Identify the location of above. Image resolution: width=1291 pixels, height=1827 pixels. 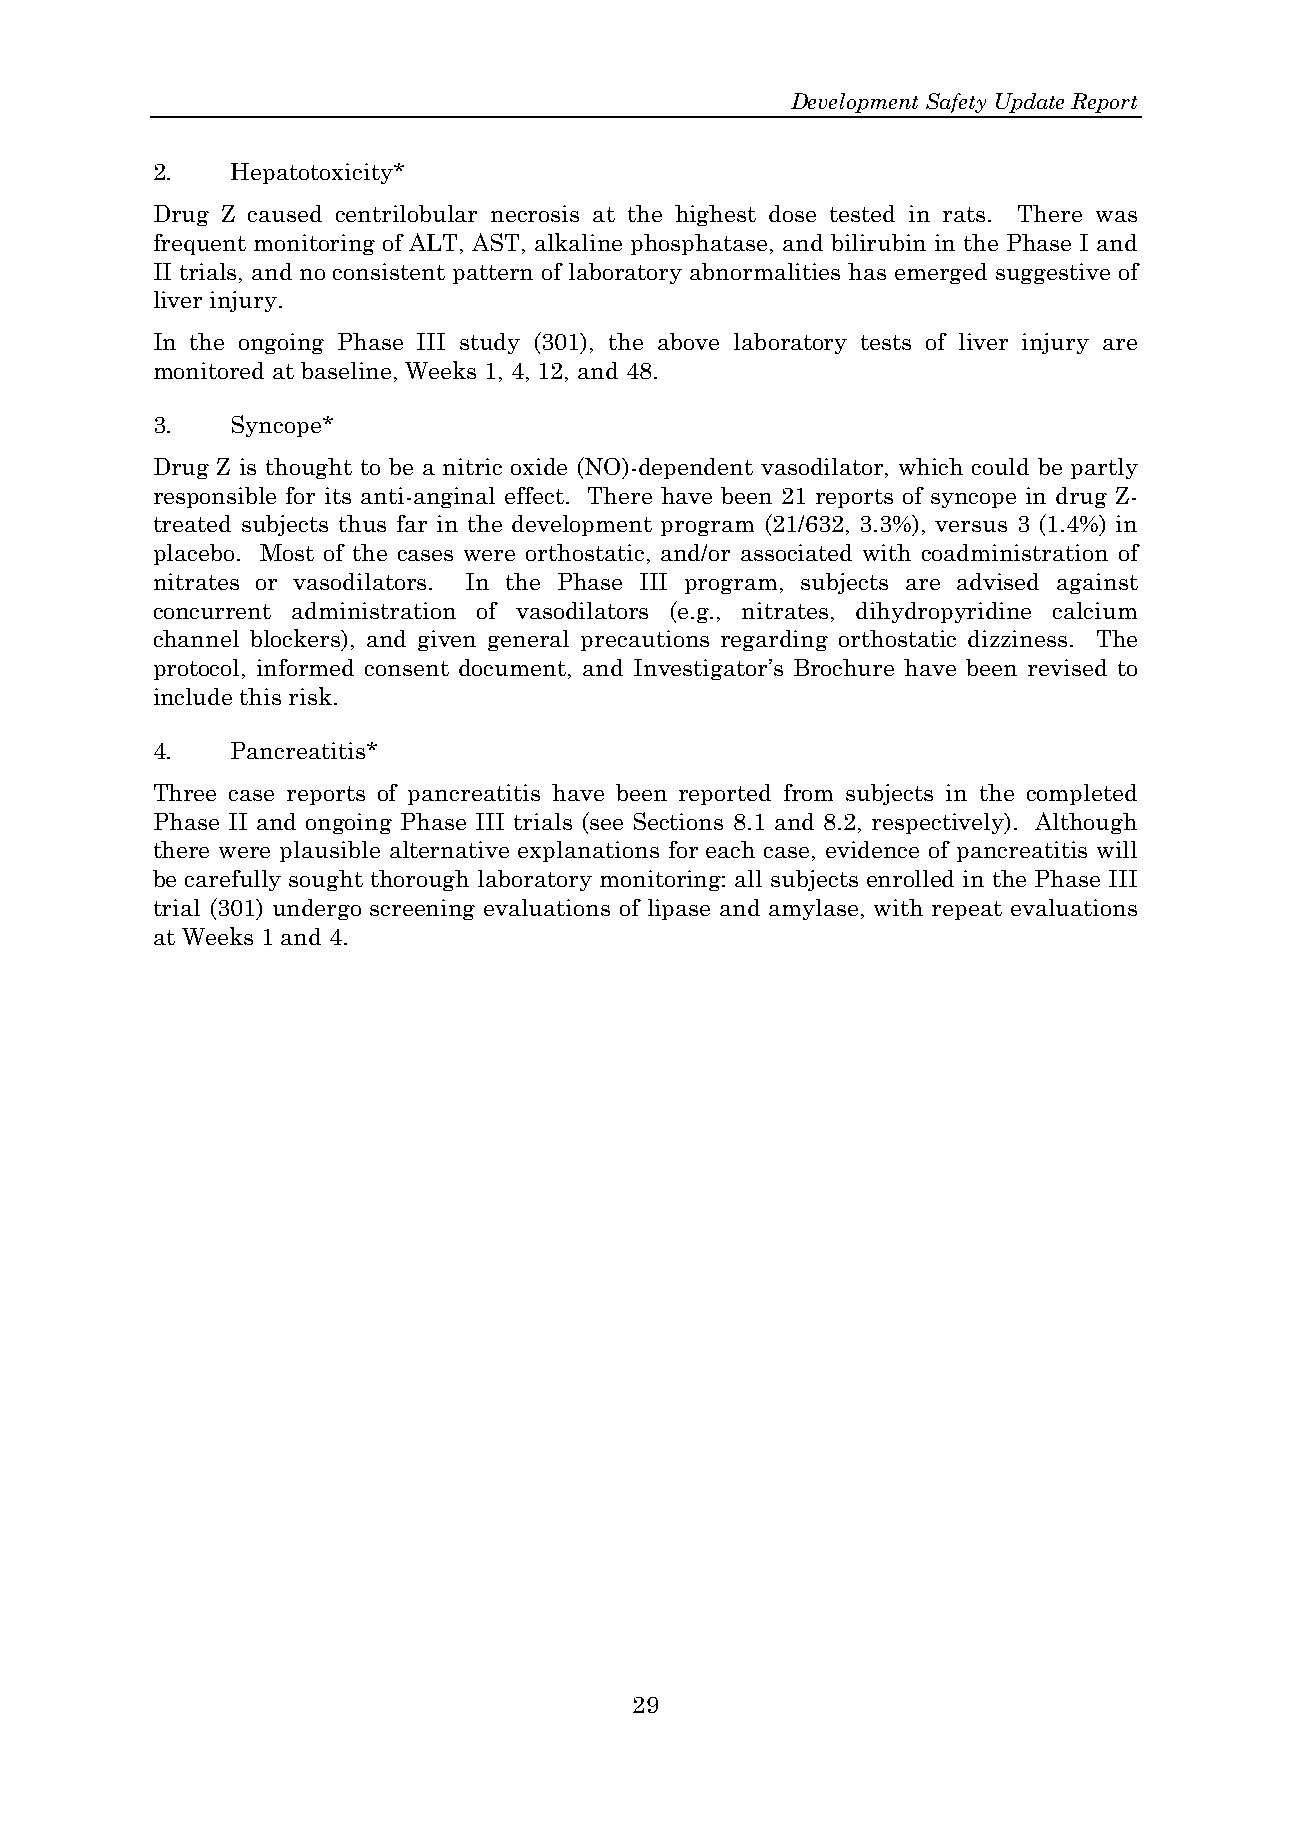
(688, 341).
